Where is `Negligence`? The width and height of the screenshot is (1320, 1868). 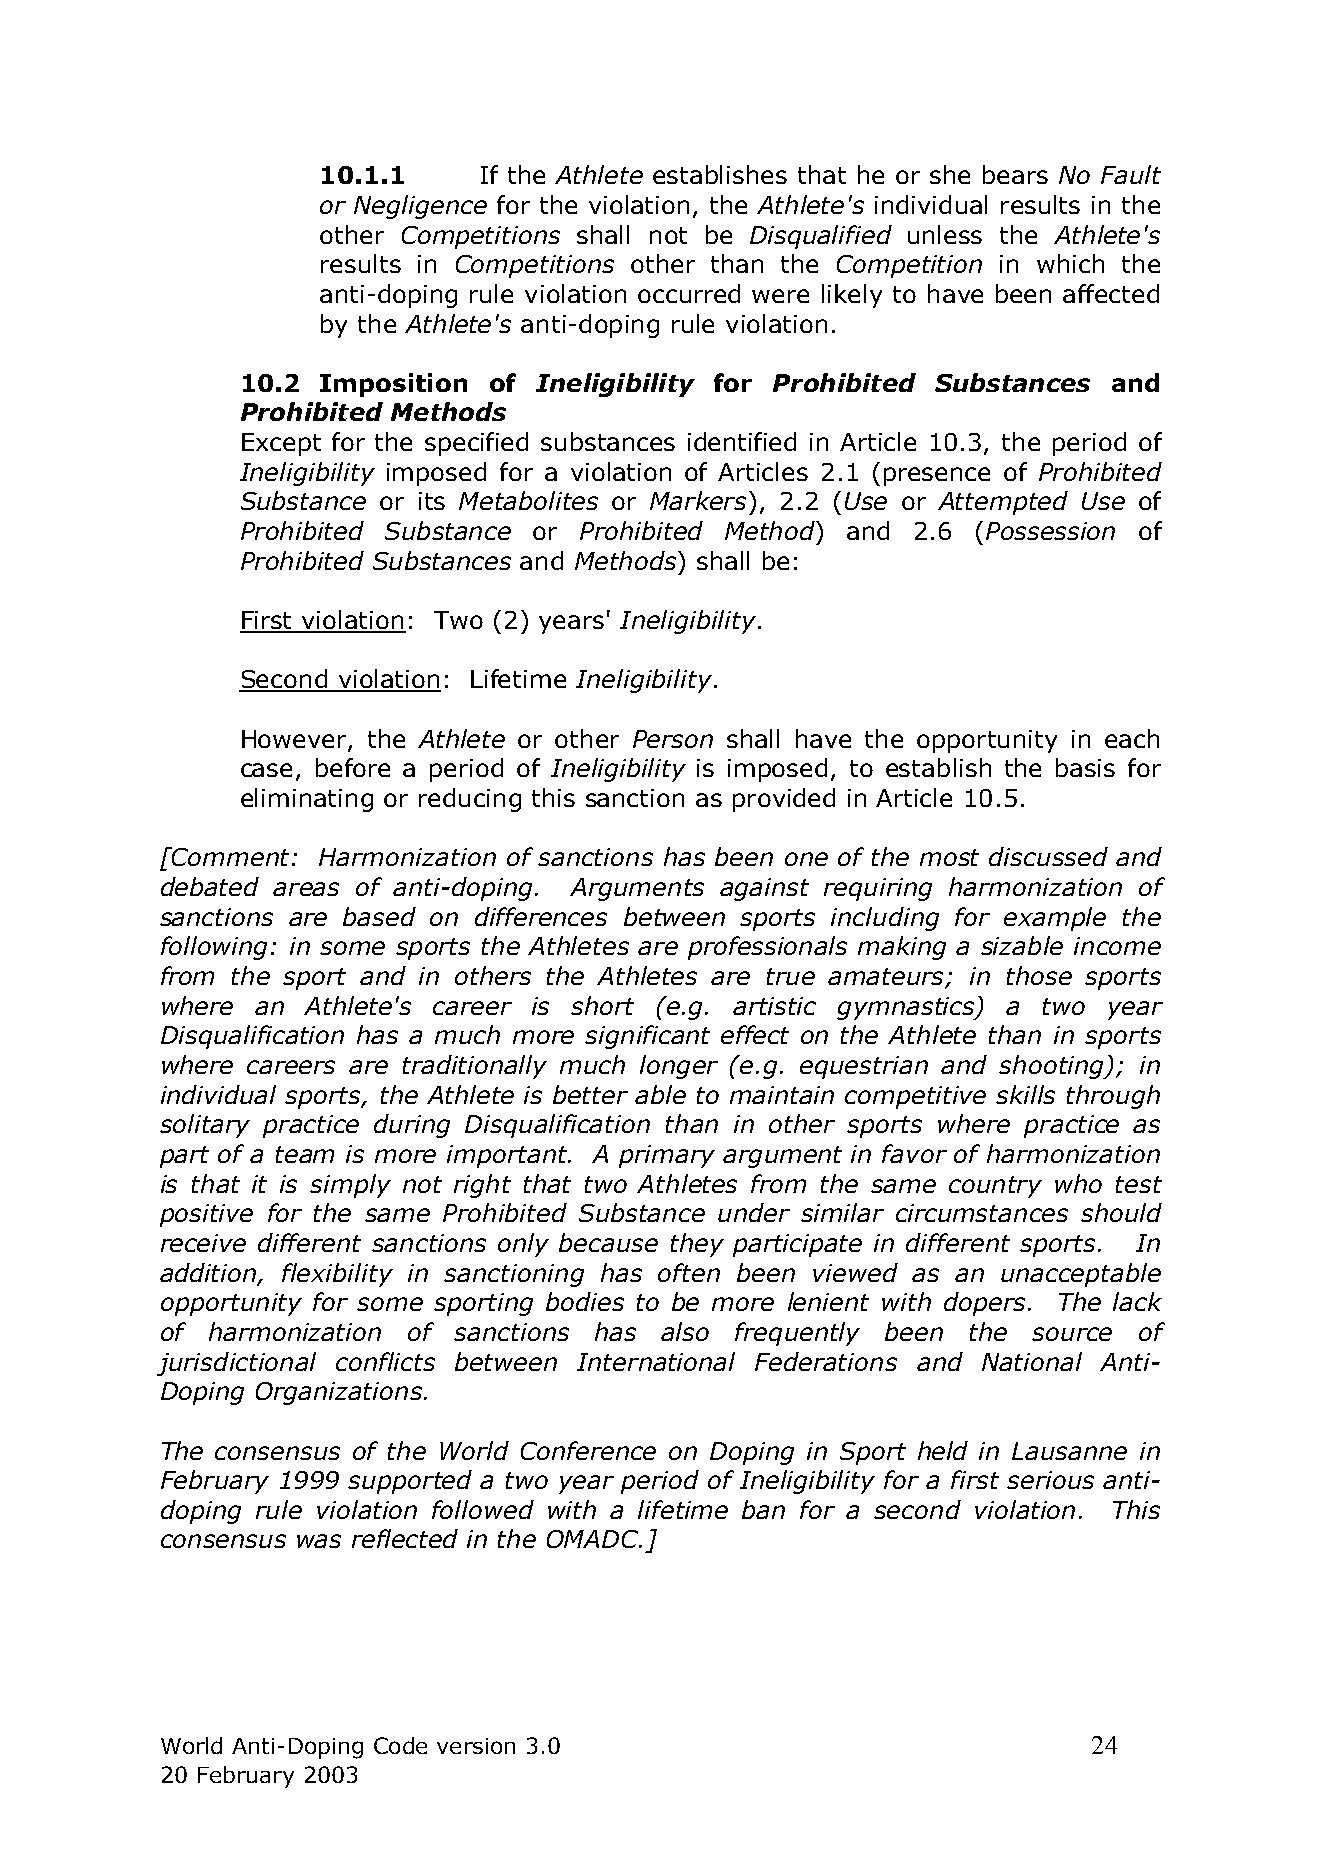 Negligence is located at coordinates (420, 207).
